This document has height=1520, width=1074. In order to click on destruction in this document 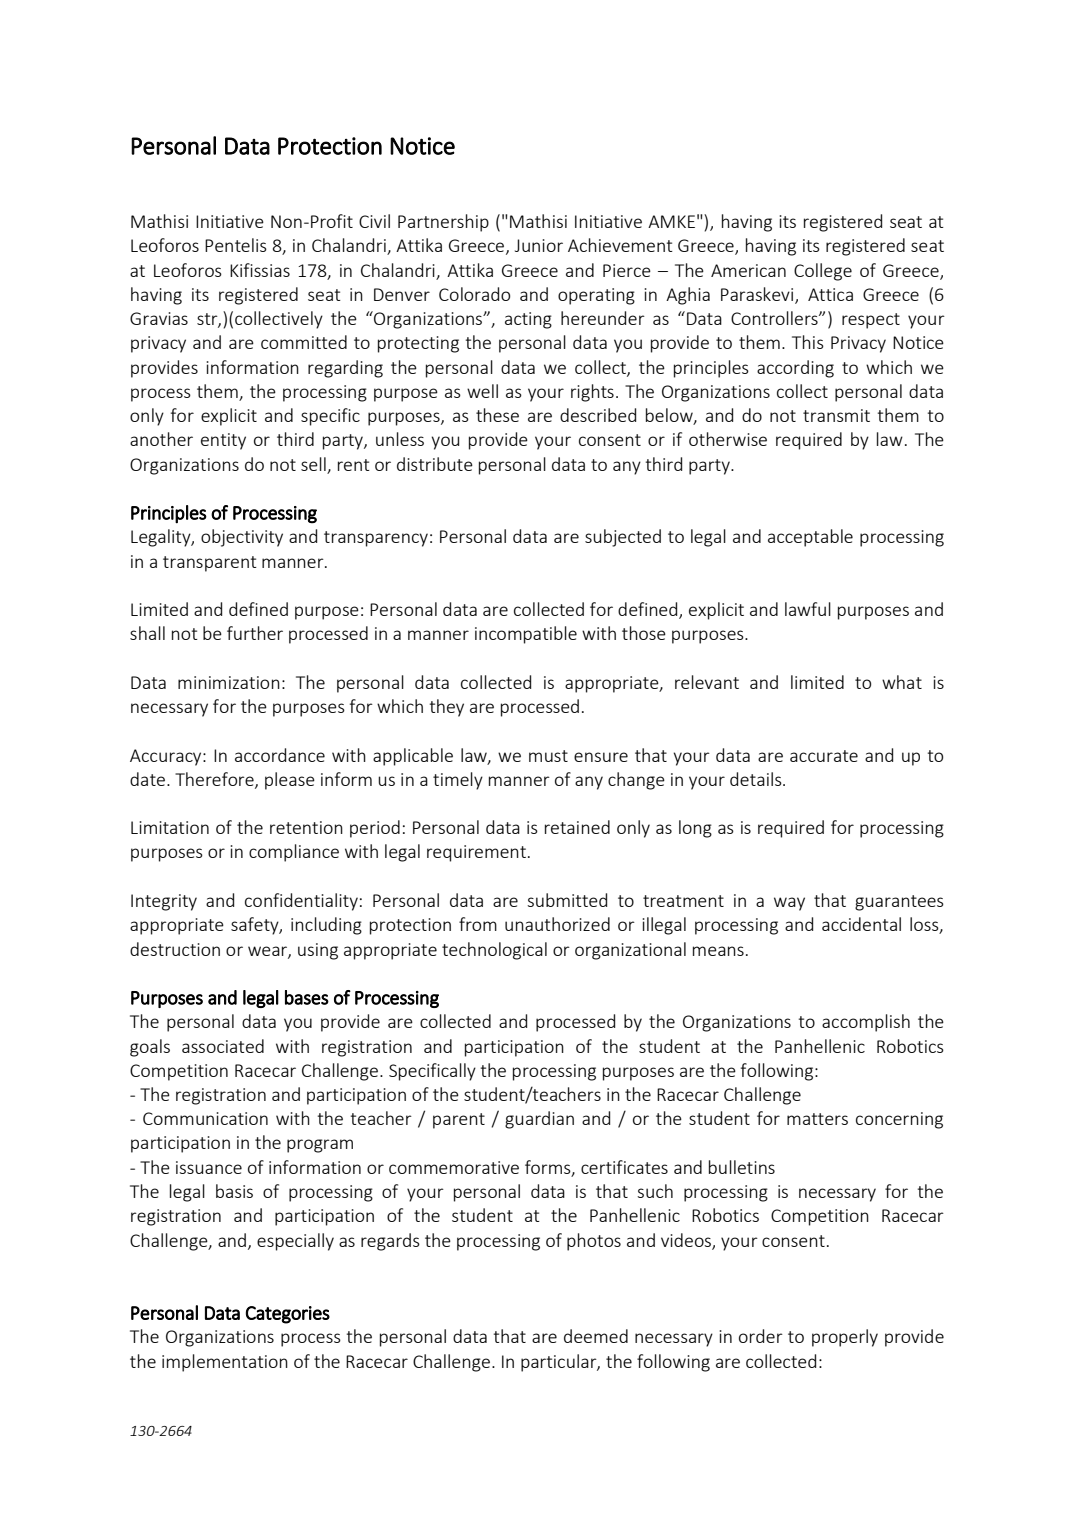, I will do `click(175, 949)`.
